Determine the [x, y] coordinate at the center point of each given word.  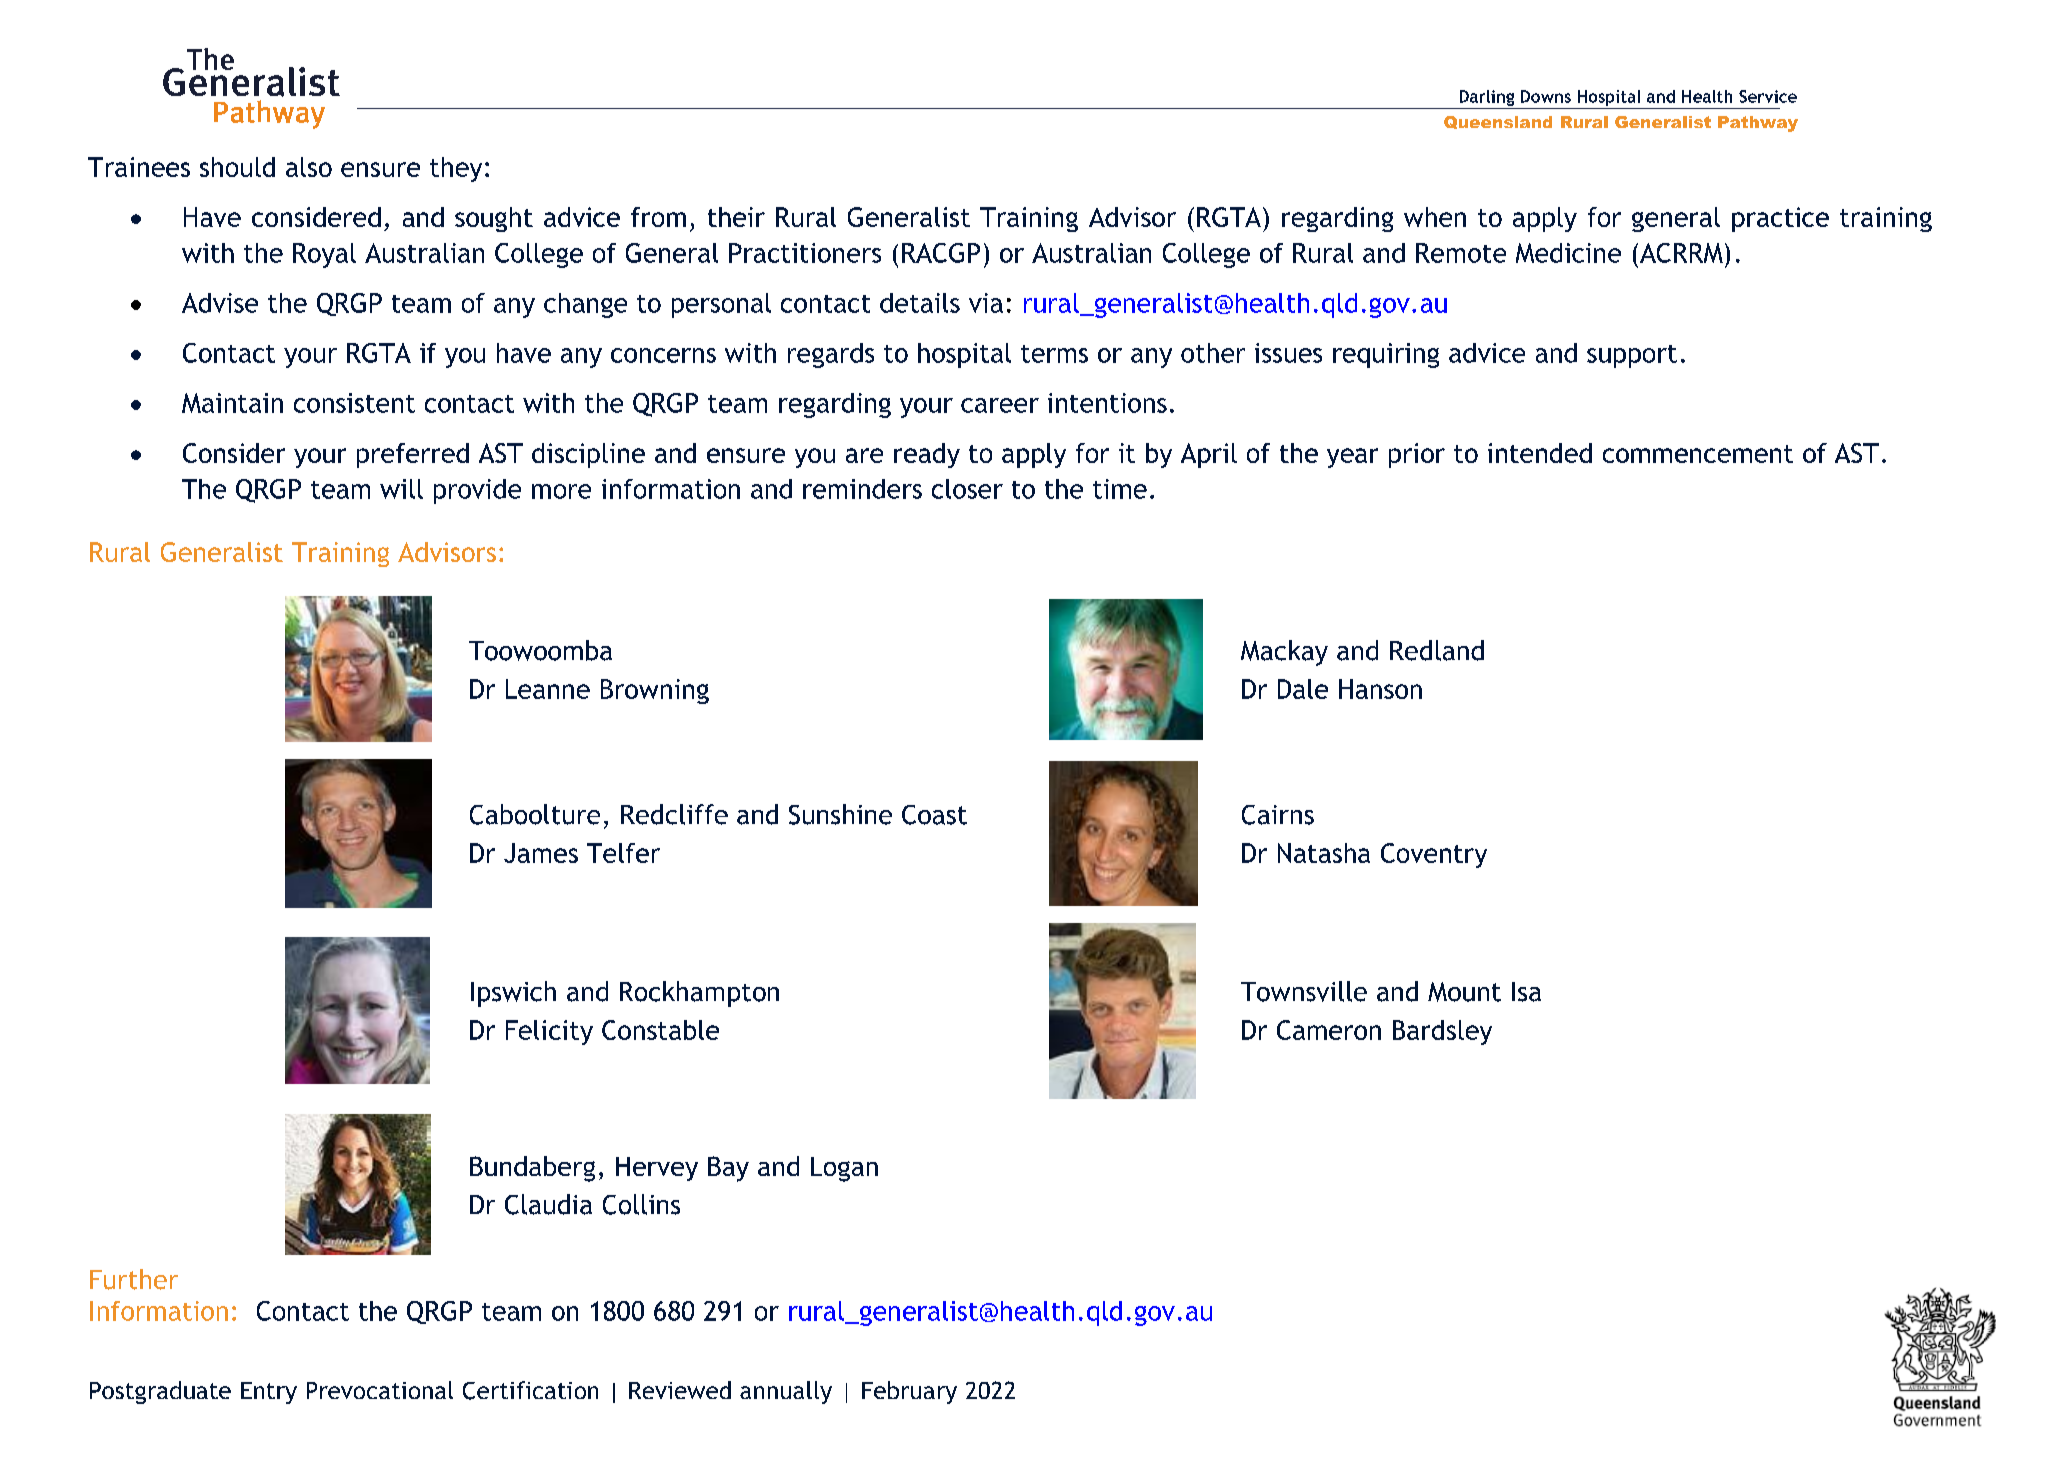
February [909, 1392]
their [736, 217]
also [309, 167]
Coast [934, 815]
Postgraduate [160, 1392]
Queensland [1498, 122]
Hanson [1380, 689]
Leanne [548, 689]
